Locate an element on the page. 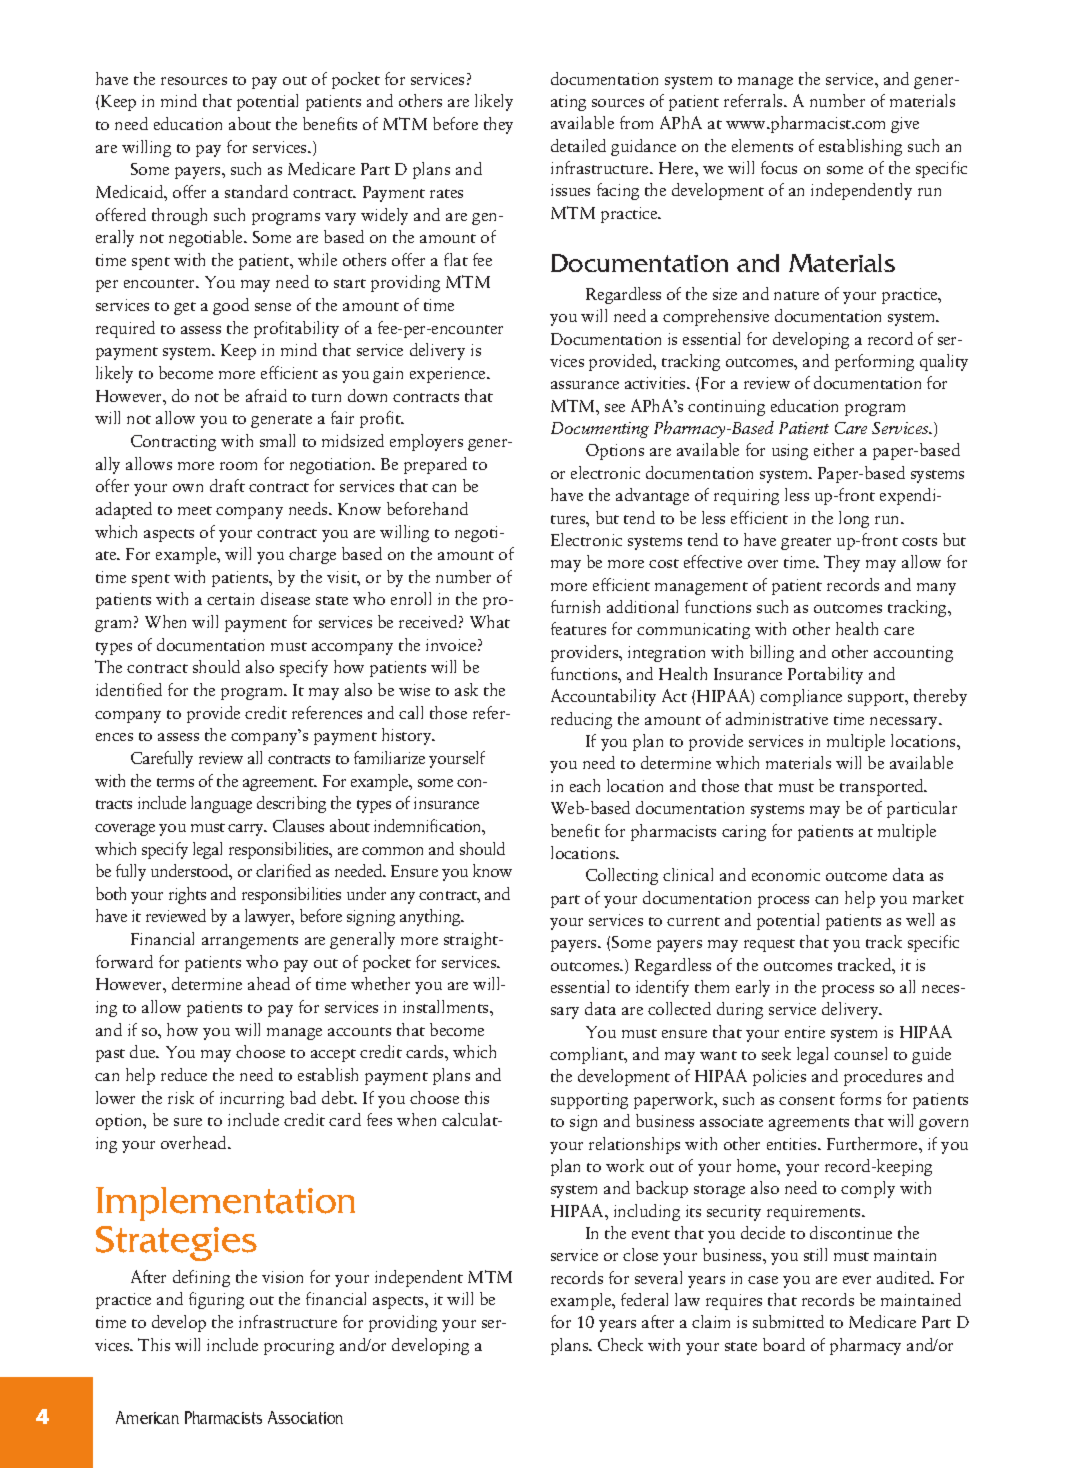 The image size is (1066, 1468). standard is located at coordinates (256, 191).
